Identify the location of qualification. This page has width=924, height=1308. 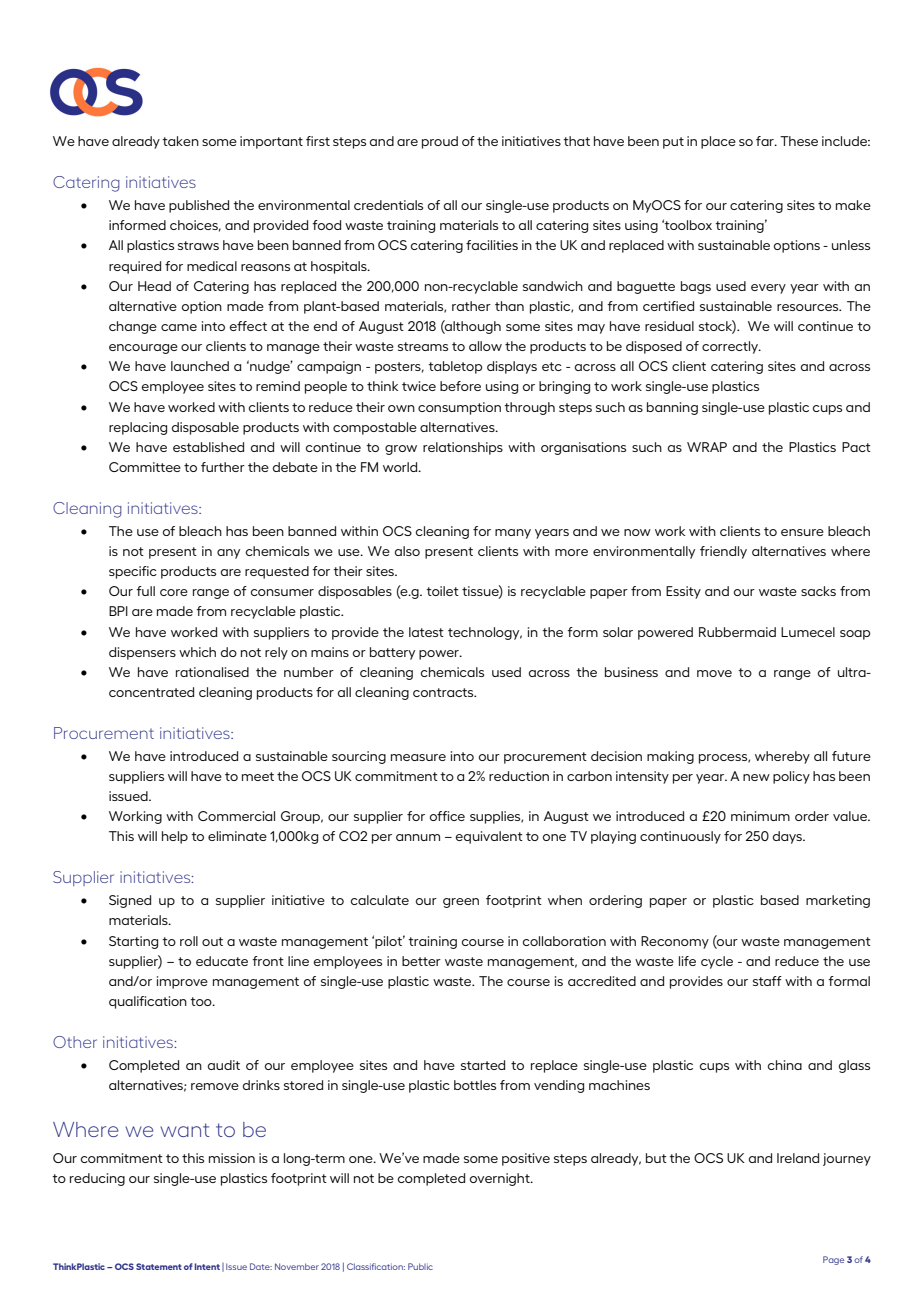
(148, 1002).
